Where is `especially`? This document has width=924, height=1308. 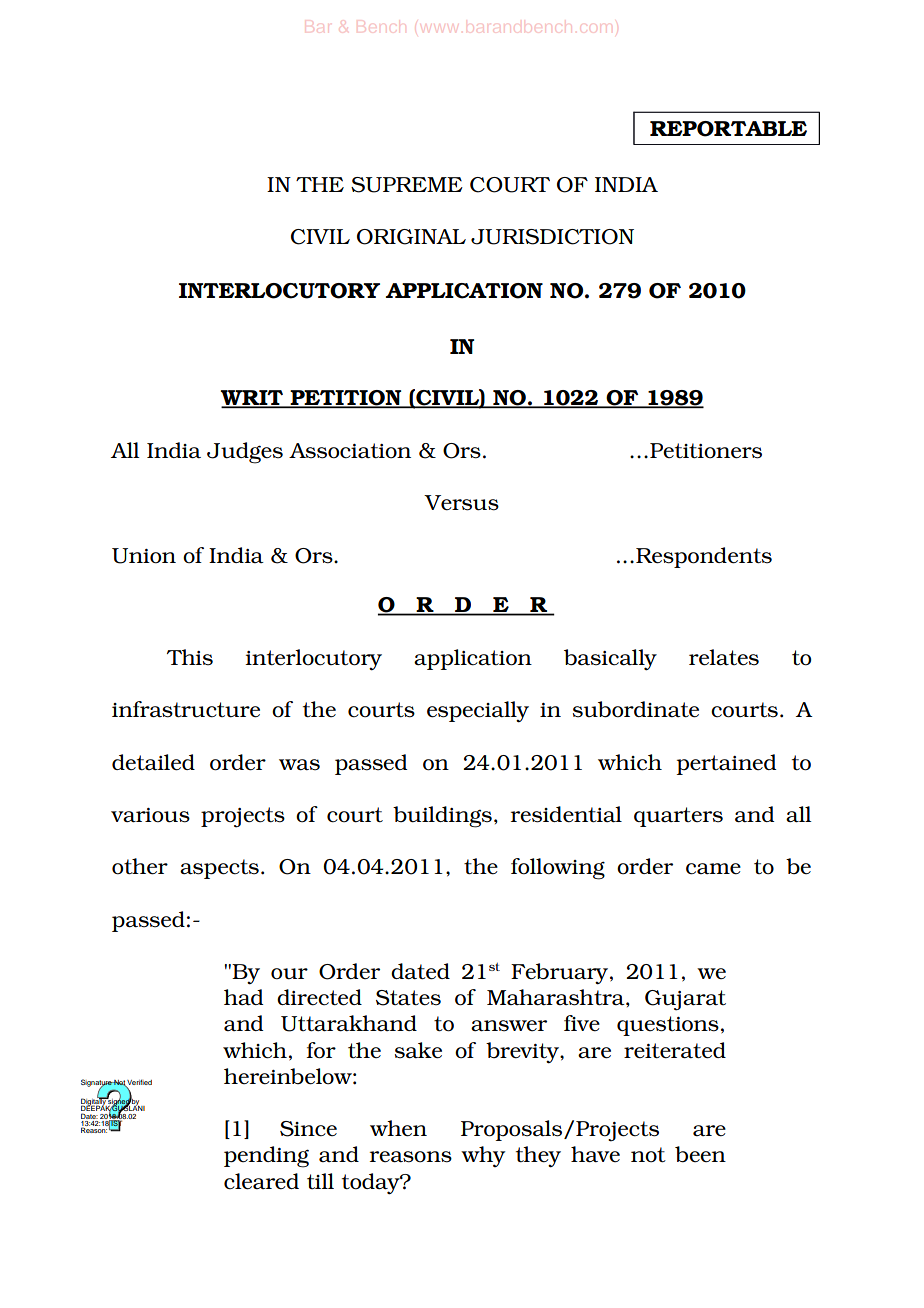 especially is located at coordinates (478, 712).
